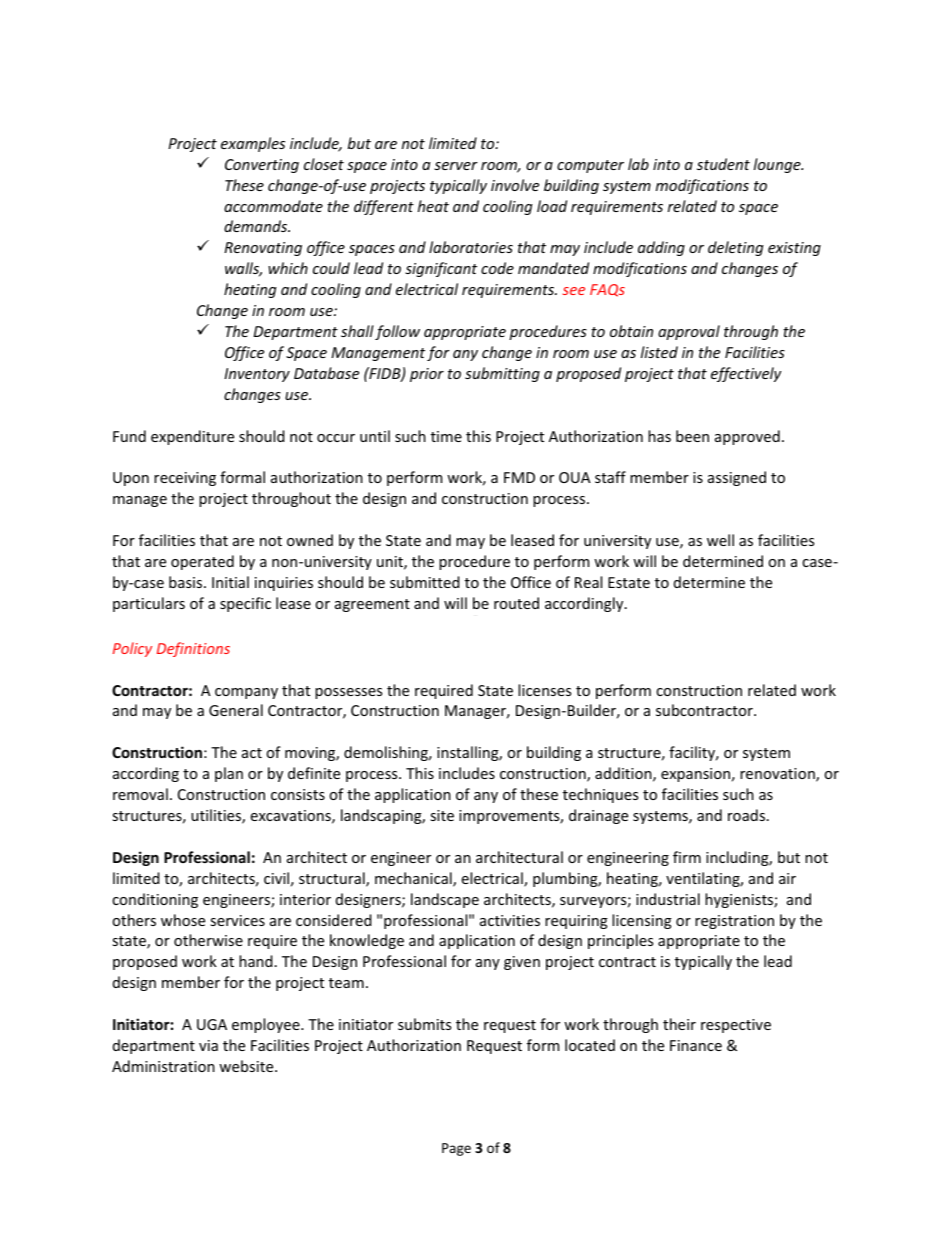 Image resolution: width=952 pixels, height=1233 pixels. What do you see at coordinates (720, 540) in the screenshot?
I see `well` at bounding box center [720, 540].
